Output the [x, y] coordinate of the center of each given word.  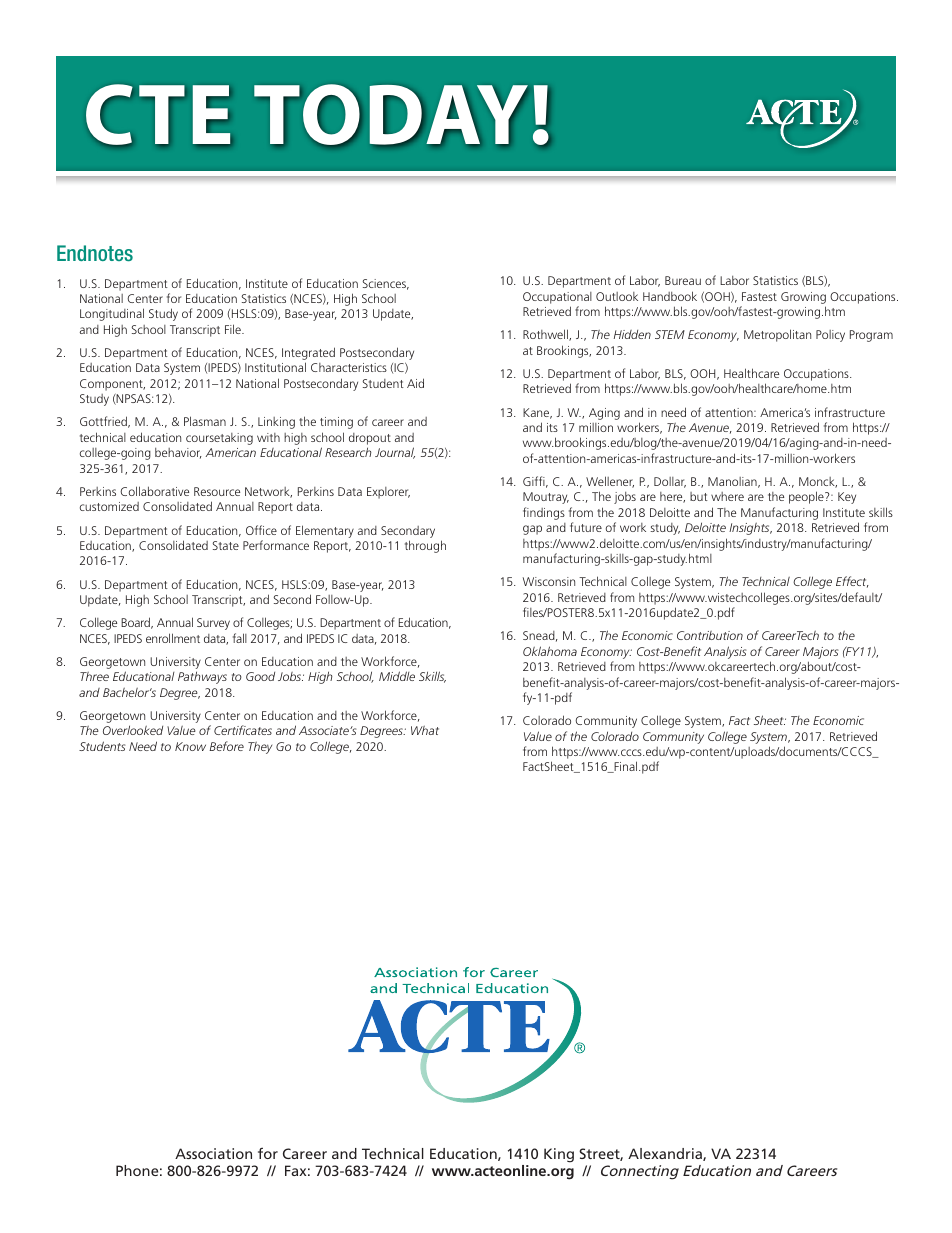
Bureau [683, 280]
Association [213, 1153]
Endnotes [95, 253]
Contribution [710, 635]
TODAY [391, 115]
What [425, 730]
